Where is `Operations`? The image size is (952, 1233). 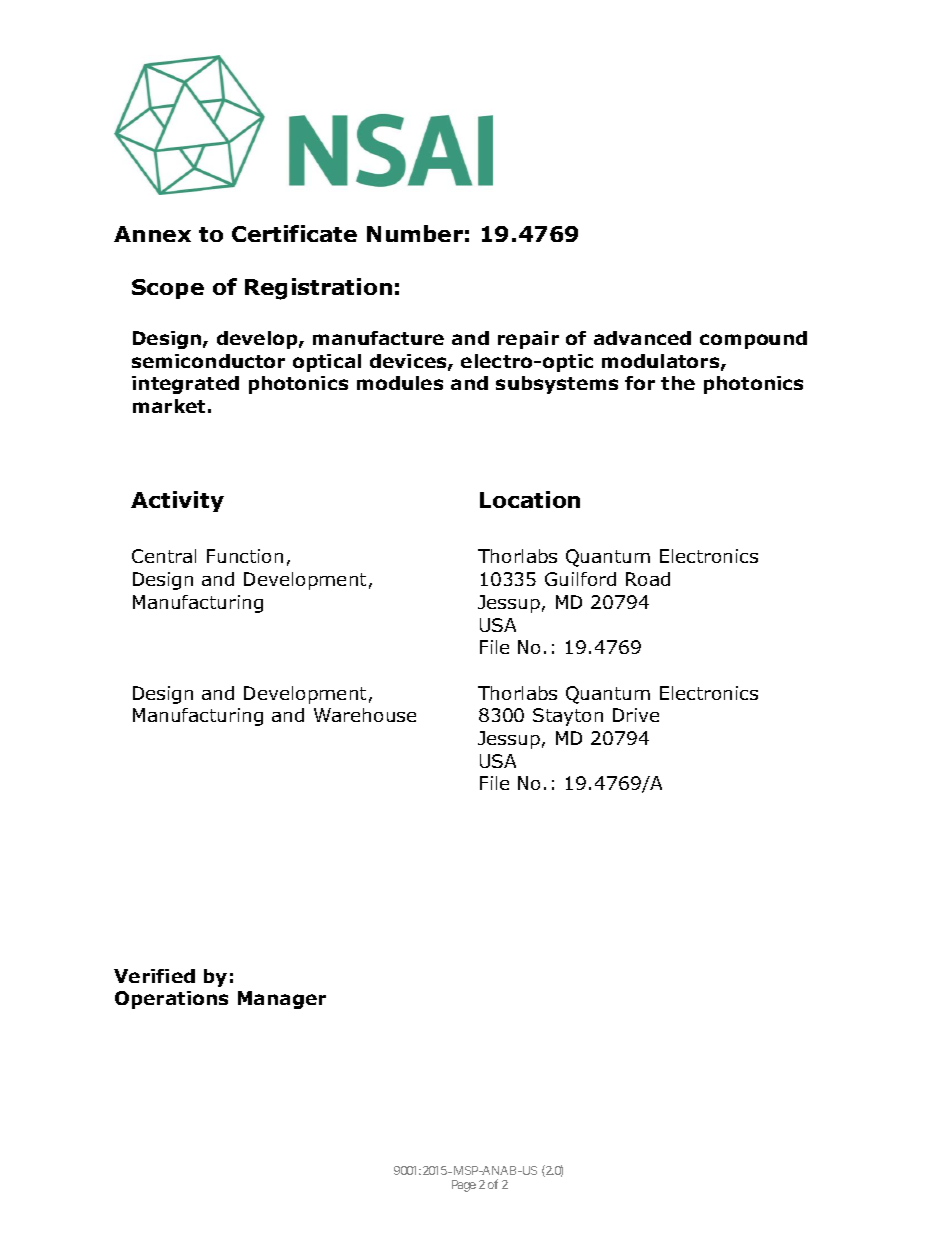
Operations is located at coordinates (171, 1000).
